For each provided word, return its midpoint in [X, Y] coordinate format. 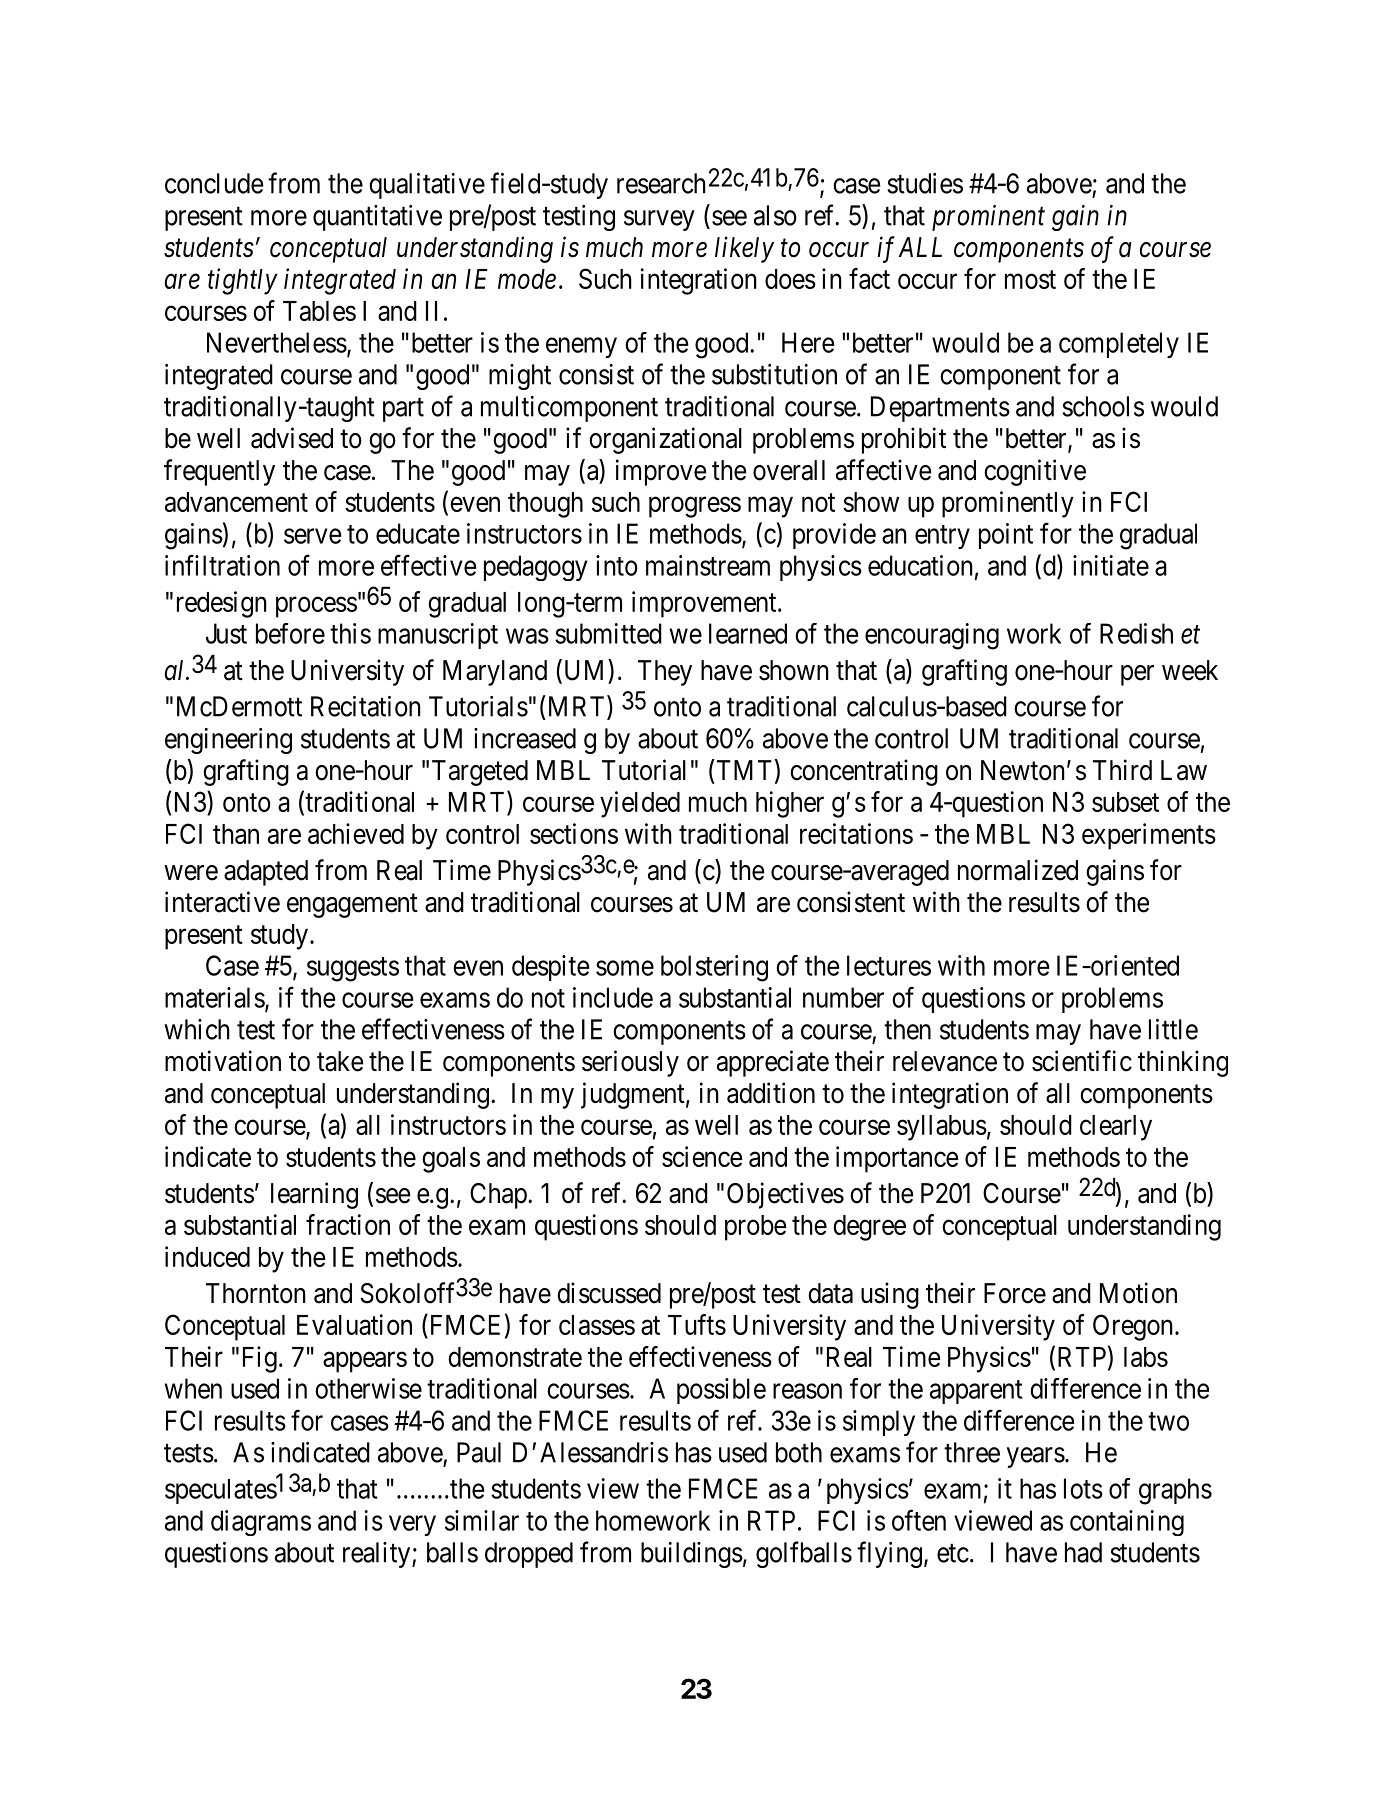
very [412, 1525]
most [1030, 280]
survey [659, 220]
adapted [266, 873]
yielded [640, 804]
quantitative [377, 218]
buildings [692, 1555]
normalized [1018, 870]
